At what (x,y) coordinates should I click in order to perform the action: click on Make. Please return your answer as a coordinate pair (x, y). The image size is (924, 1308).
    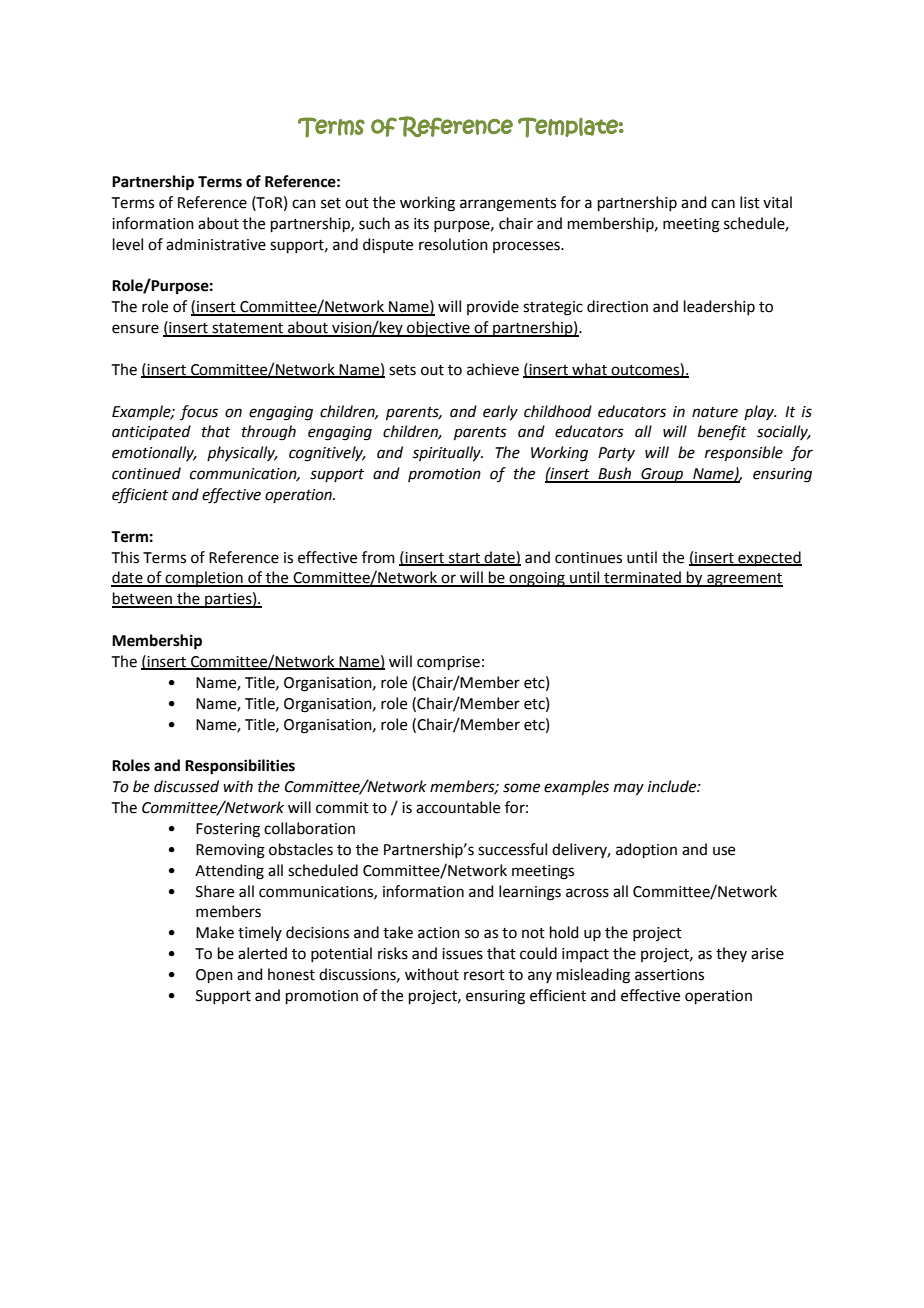
    Looking at the image, I should click on (215, 932).
